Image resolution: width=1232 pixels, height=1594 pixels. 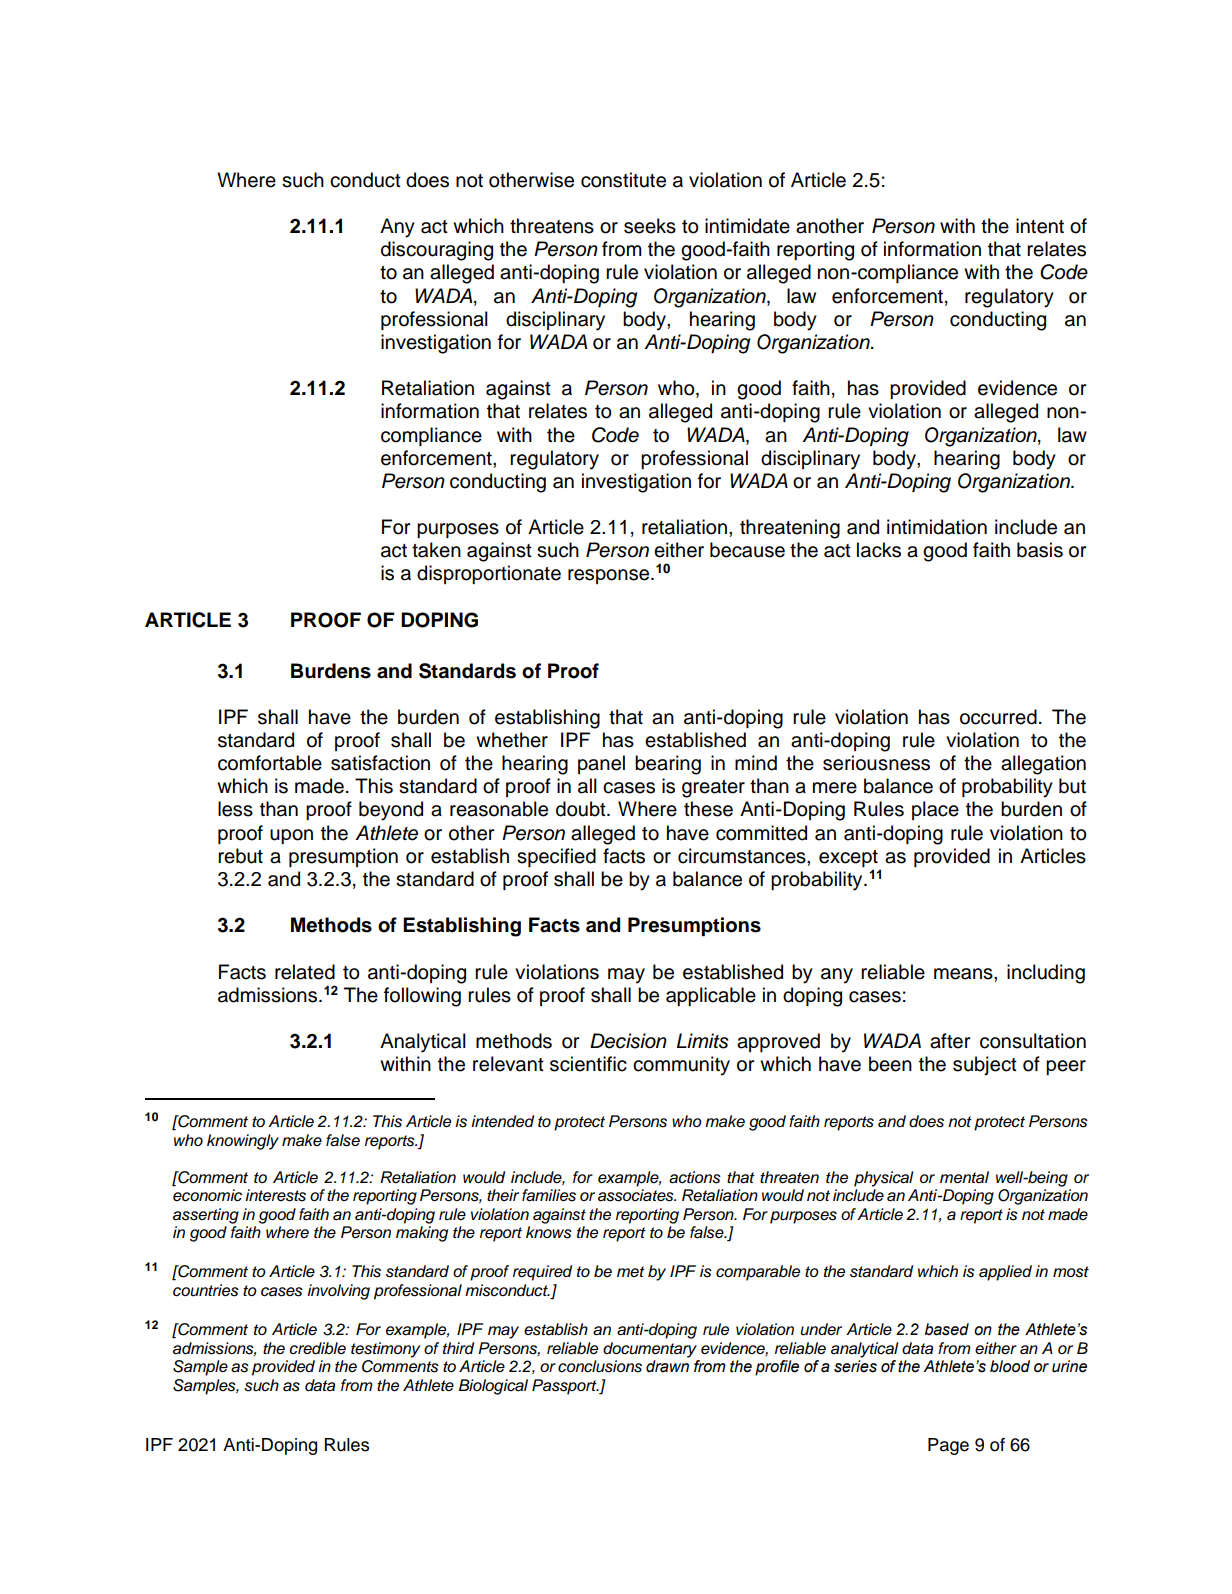 I want to click on place, so click(x=935, y=810).
